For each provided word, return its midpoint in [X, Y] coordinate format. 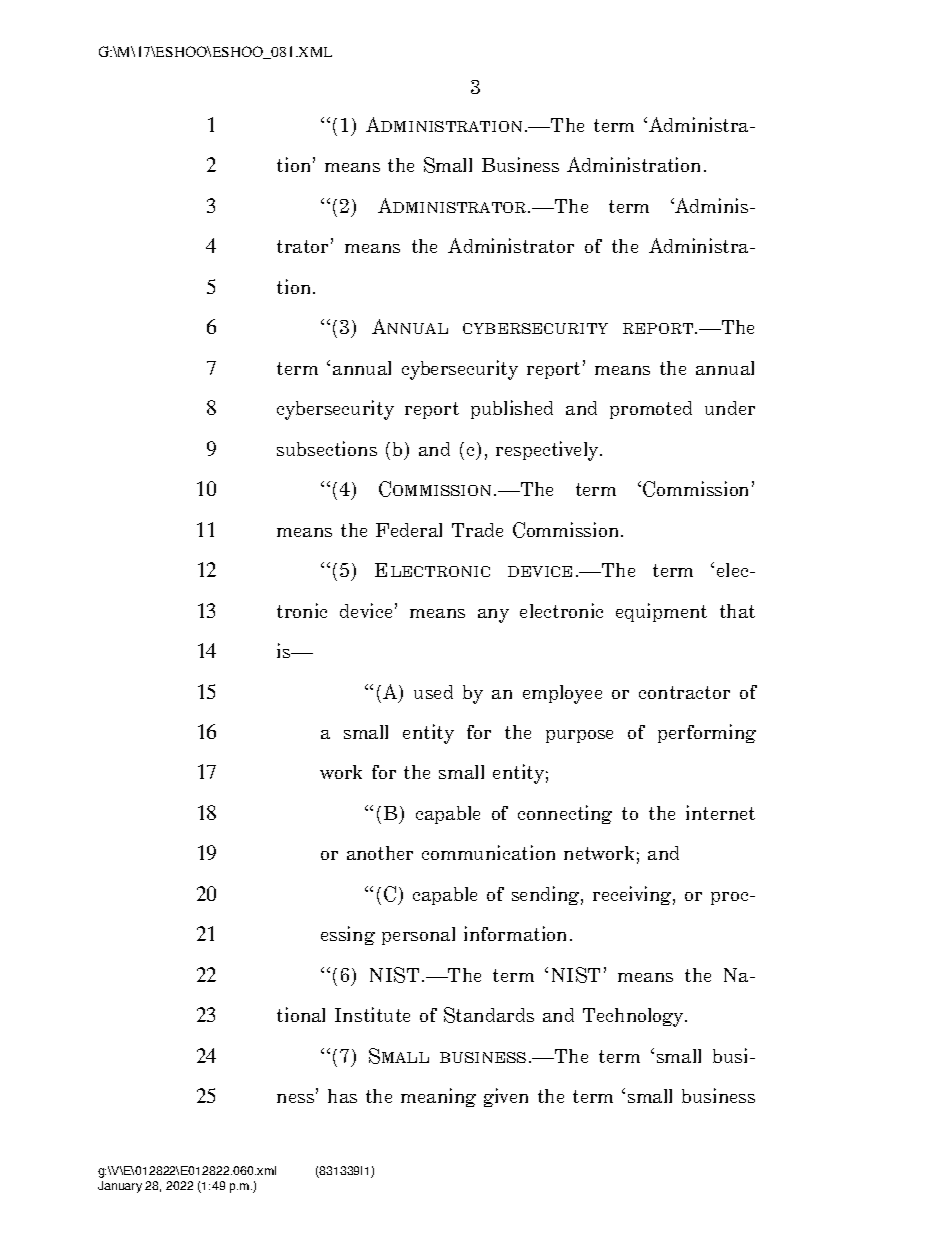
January [120, 1187]
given [506, 1097]
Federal [409, 530]
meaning [438, 1097]
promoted [651, 410]
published [512, 409]
